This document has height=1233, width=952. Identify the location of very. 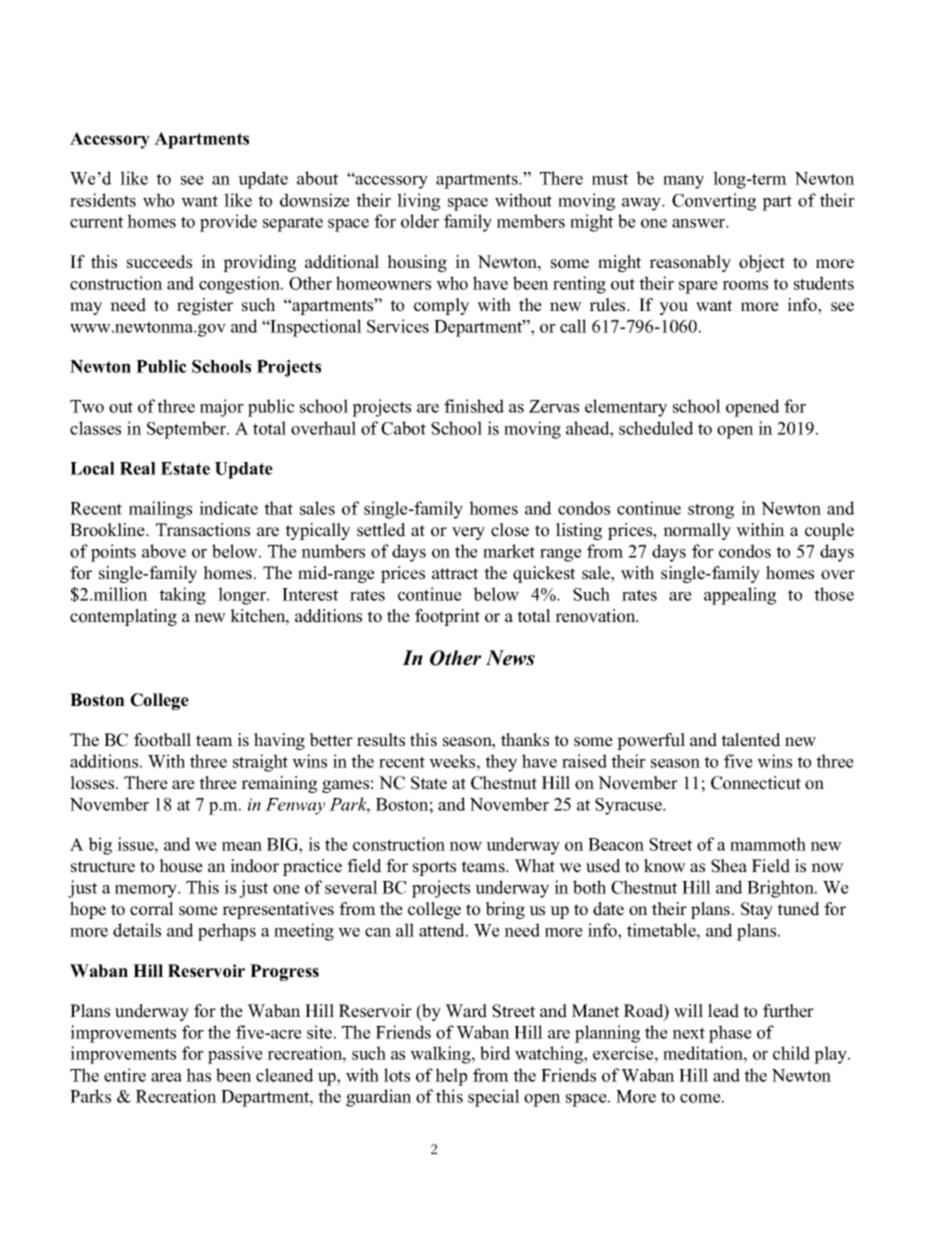
(468, 533).
